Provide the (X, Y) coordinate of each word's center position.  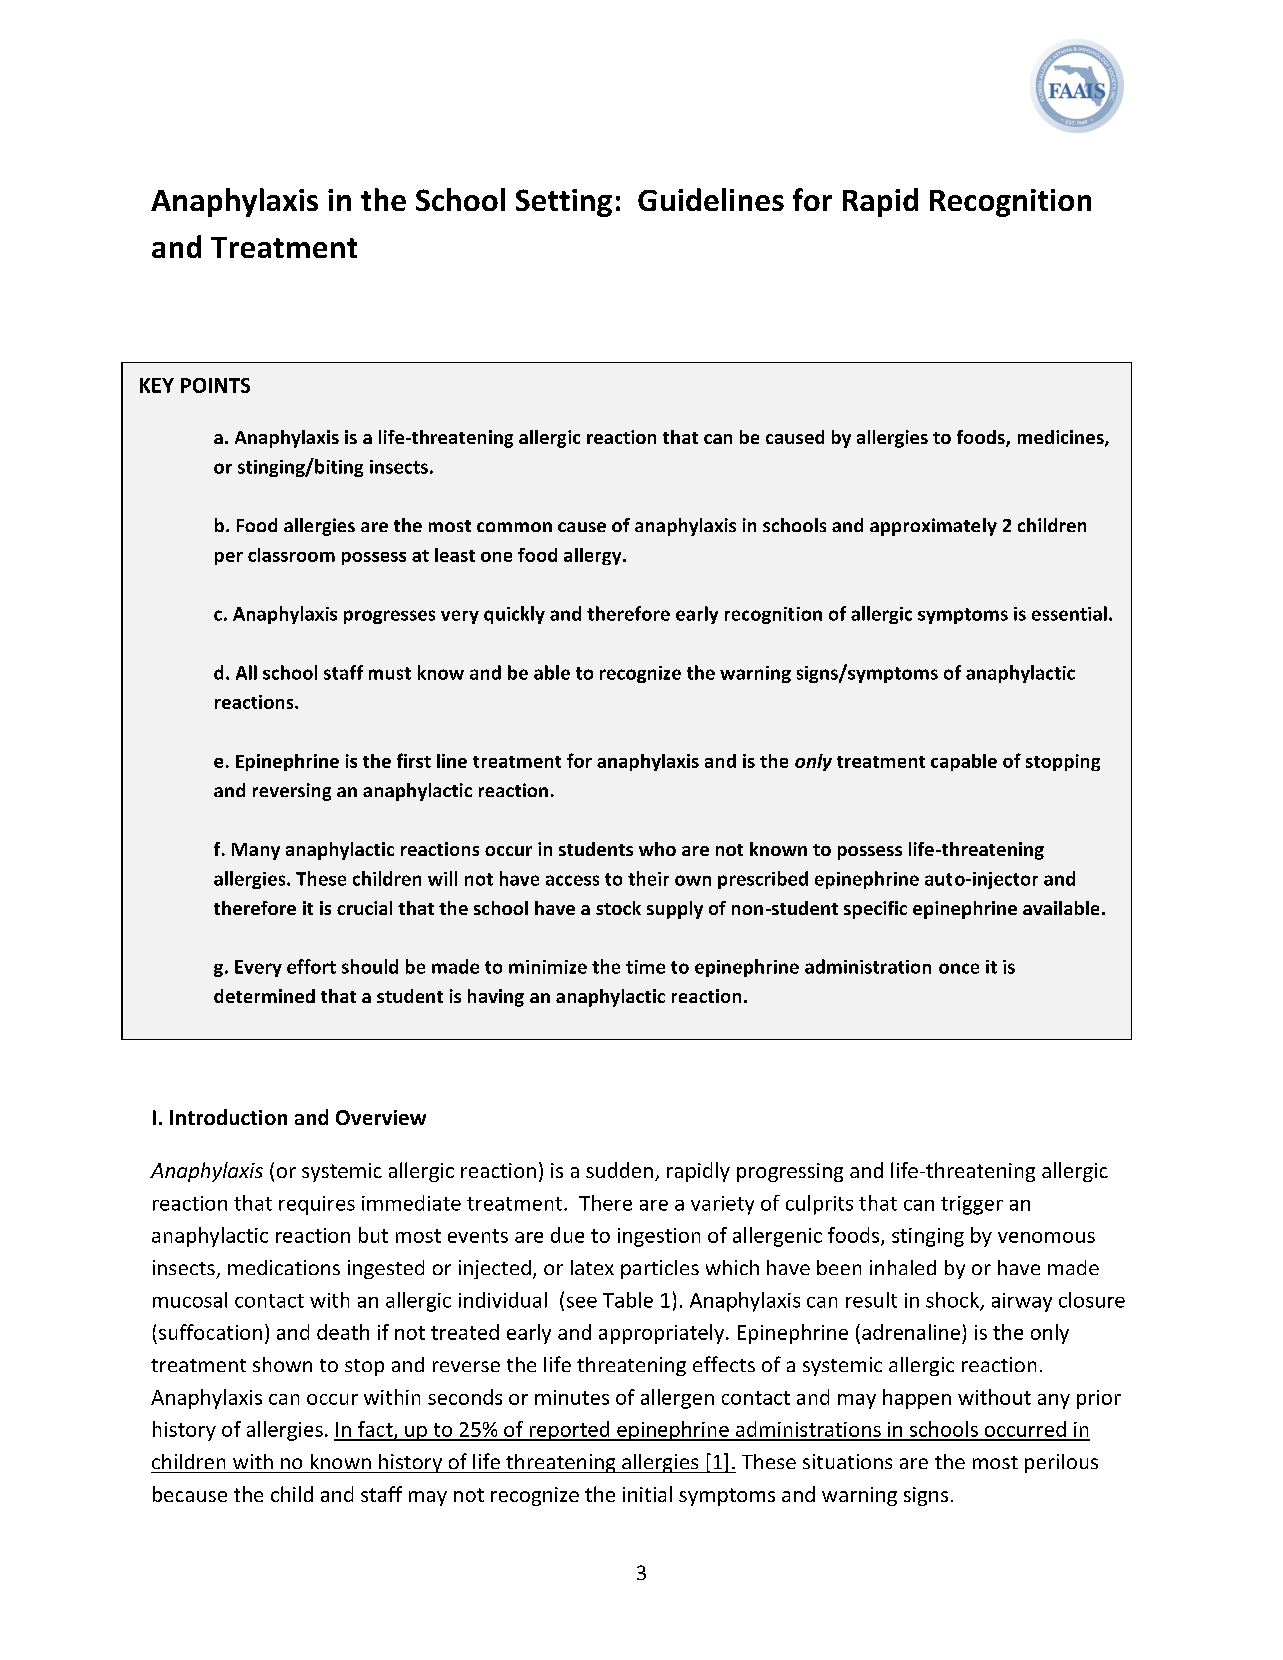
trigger (972, 1205)
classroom (291, 555)
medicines (1062, 438)
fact (375, 1430)
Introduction (228, 1117)
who (657, 849)
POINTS (215, 385)
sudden (619, 1170)
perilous (1061, 1463)
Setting (564, 203)
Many (256, 851)
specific (875, 910)
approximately (933, 527)
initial (647, 1494)
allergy (594, 556)
